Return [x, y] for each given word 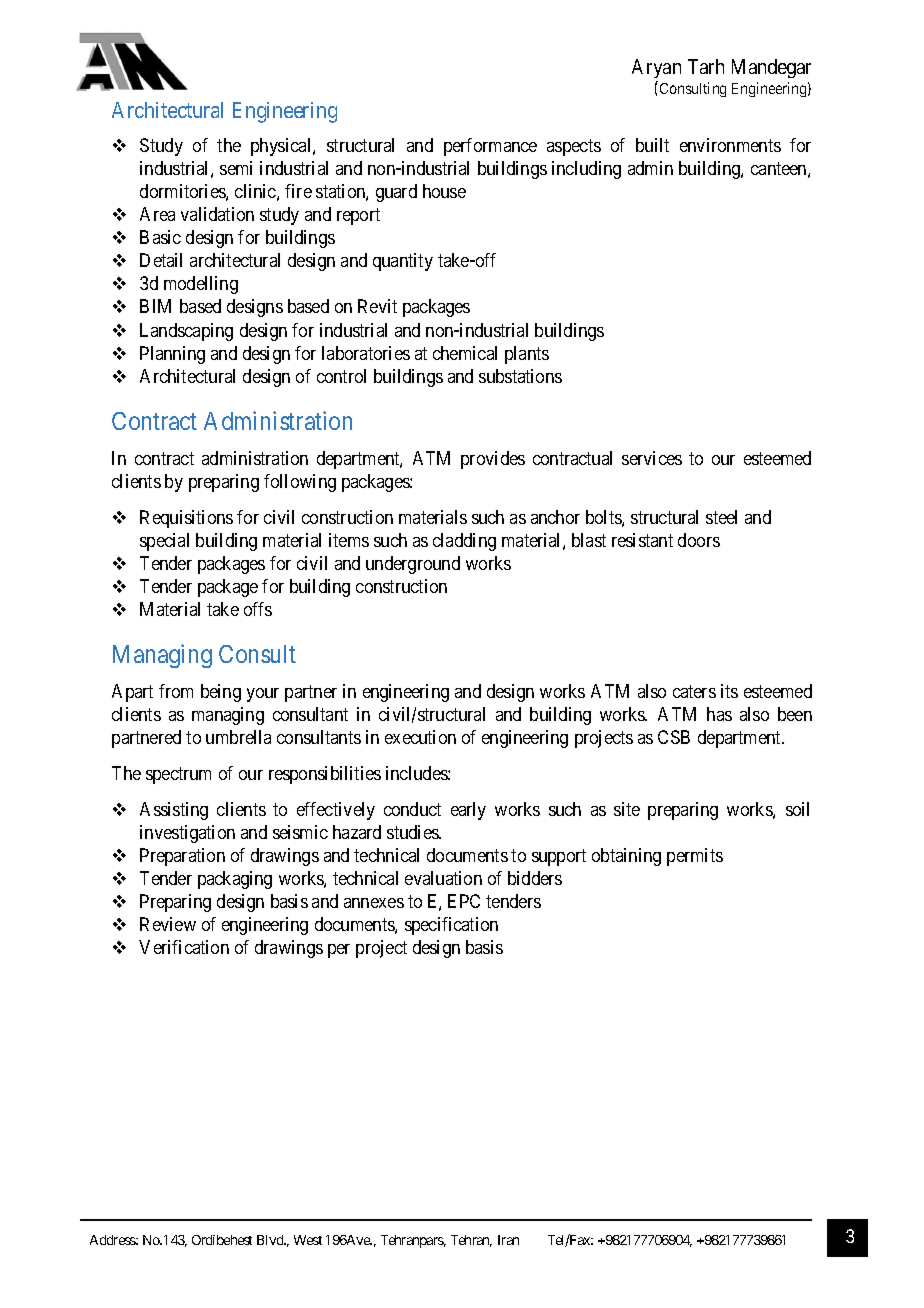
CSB [674, 737]
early [468, 811]
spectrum [178, 775]
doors [699, 540]
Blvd [271, 1240]
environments [730, 145]
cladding [464, 542]
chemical [465, 353]
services [652, 458]
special [164, 542]
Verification [184, 947]
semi [236, 168]
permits [695, 857]
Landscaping [186, 332]
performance [490, 147]
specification [451, 926]
